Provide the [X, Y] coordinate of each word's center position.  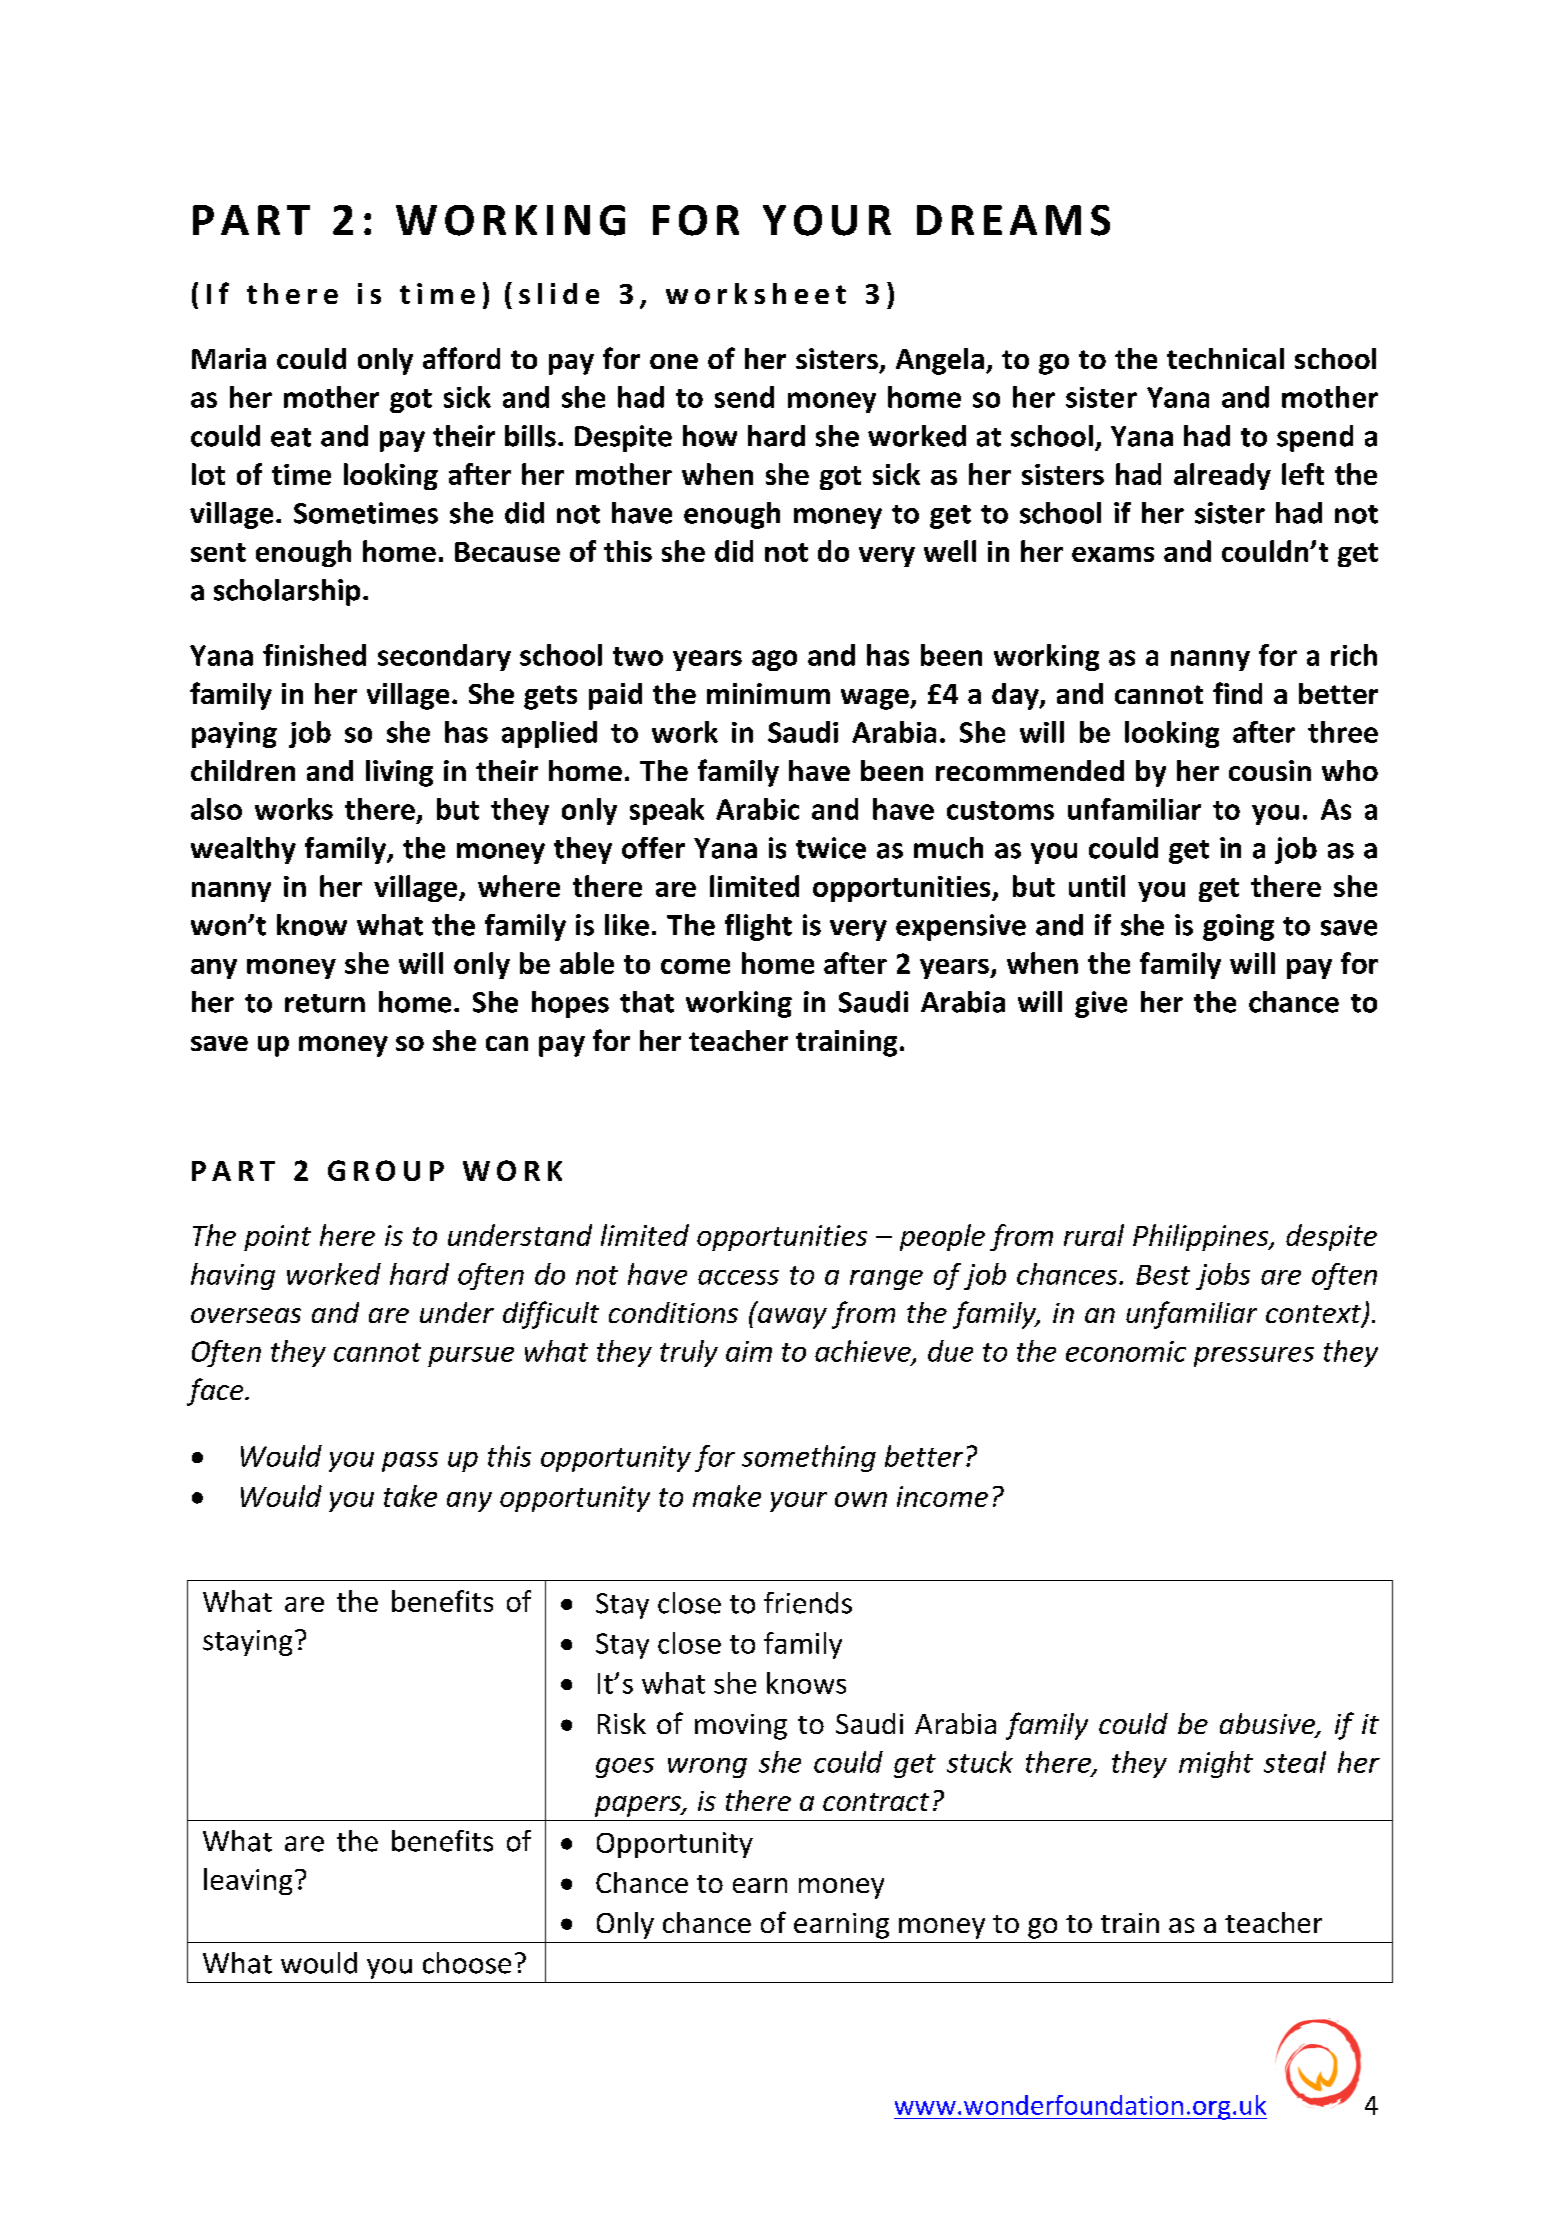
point [277, 1238]
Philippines [1202, 1237]
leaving [248, 1881]
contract [876, 1802]
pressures [1254, 1357]
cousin [1270, 770]
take [410, 1496]
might [1216, 1764]
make [727, 1496]
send [744, 397]
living [399, 773]
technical [1225, 358]
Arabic [757, 809]
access [738, 1277]
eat [291, 437]
